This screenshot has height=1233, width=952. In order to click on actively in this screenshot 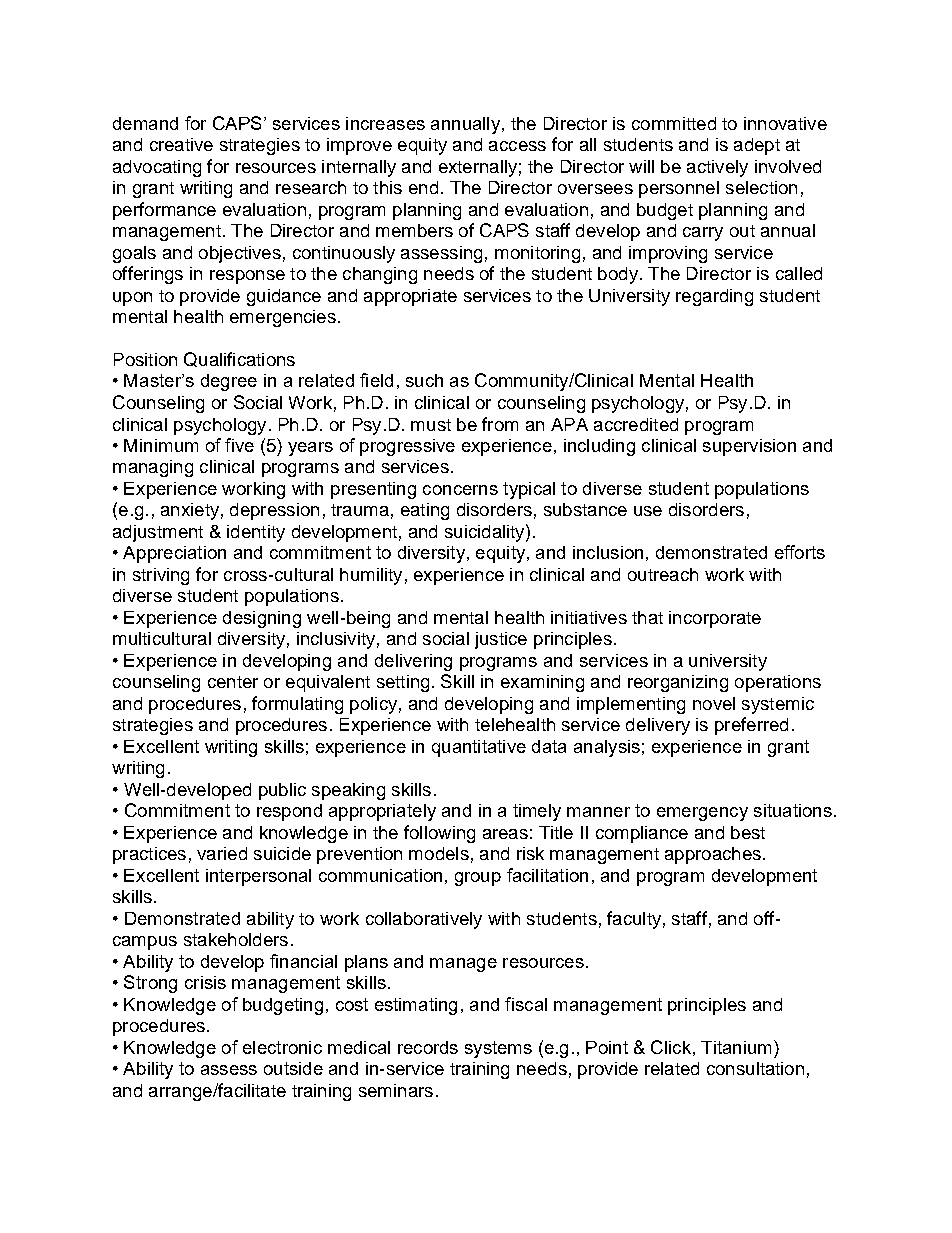, I will do `click(717, 168)`.
